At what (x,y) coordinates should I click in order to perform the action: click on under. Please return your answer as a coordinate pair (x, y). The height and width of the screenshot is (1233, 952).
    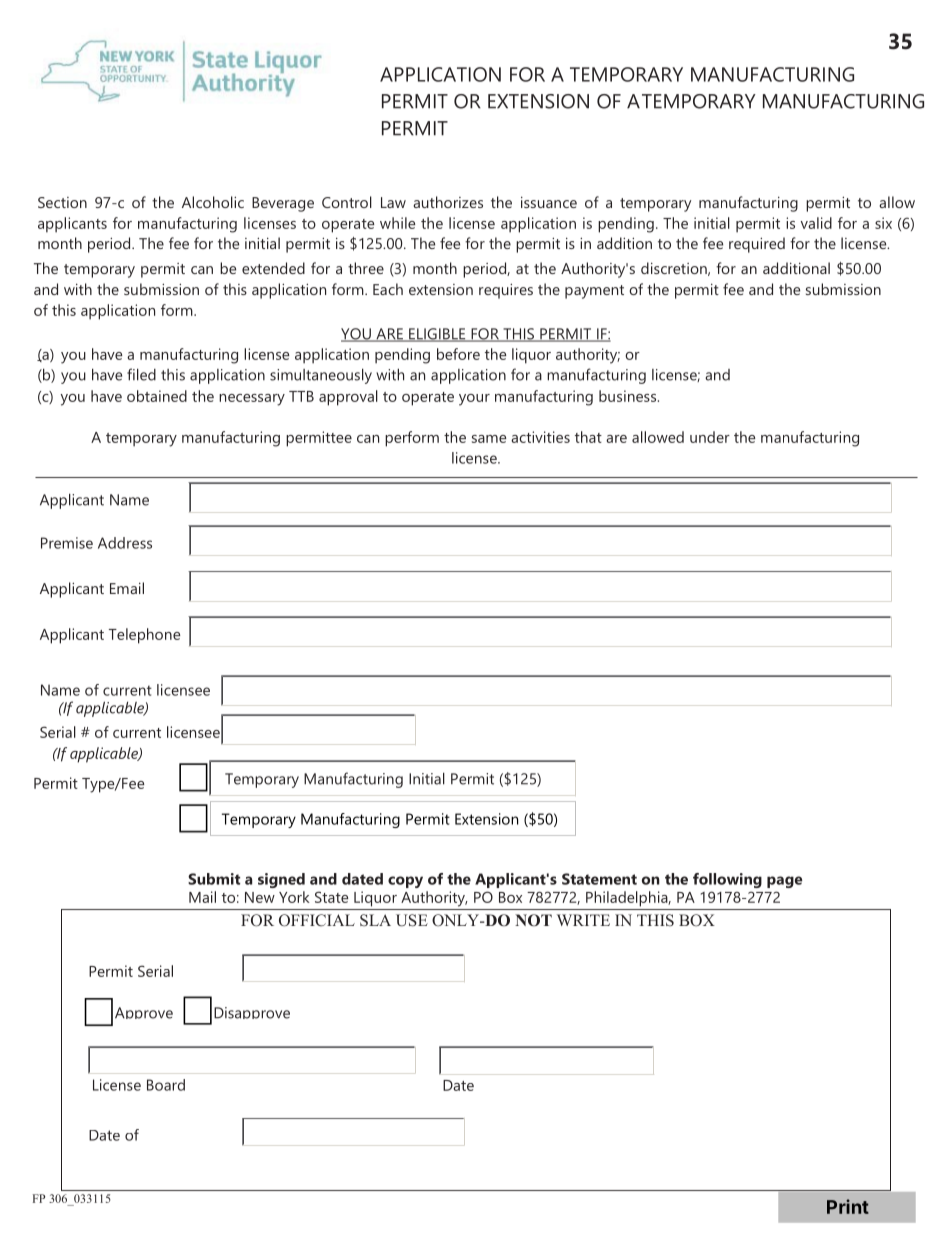
    Looking at the image, I should click on (710, 437).
